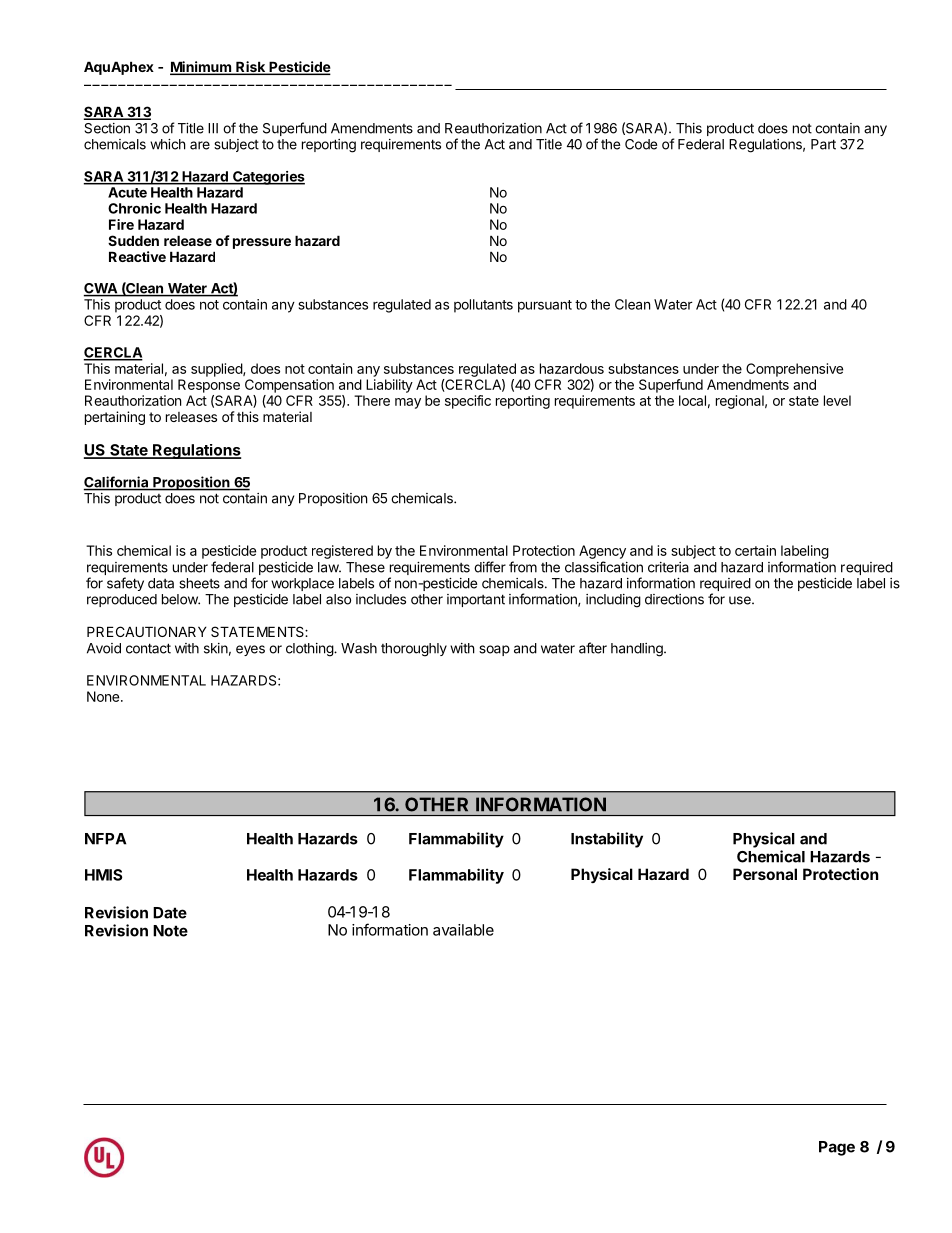 This document has width=952, height=1233. What do you see at coordinates (468, 402) in the document?
I see `specific` at bounding box center [468, 402].
